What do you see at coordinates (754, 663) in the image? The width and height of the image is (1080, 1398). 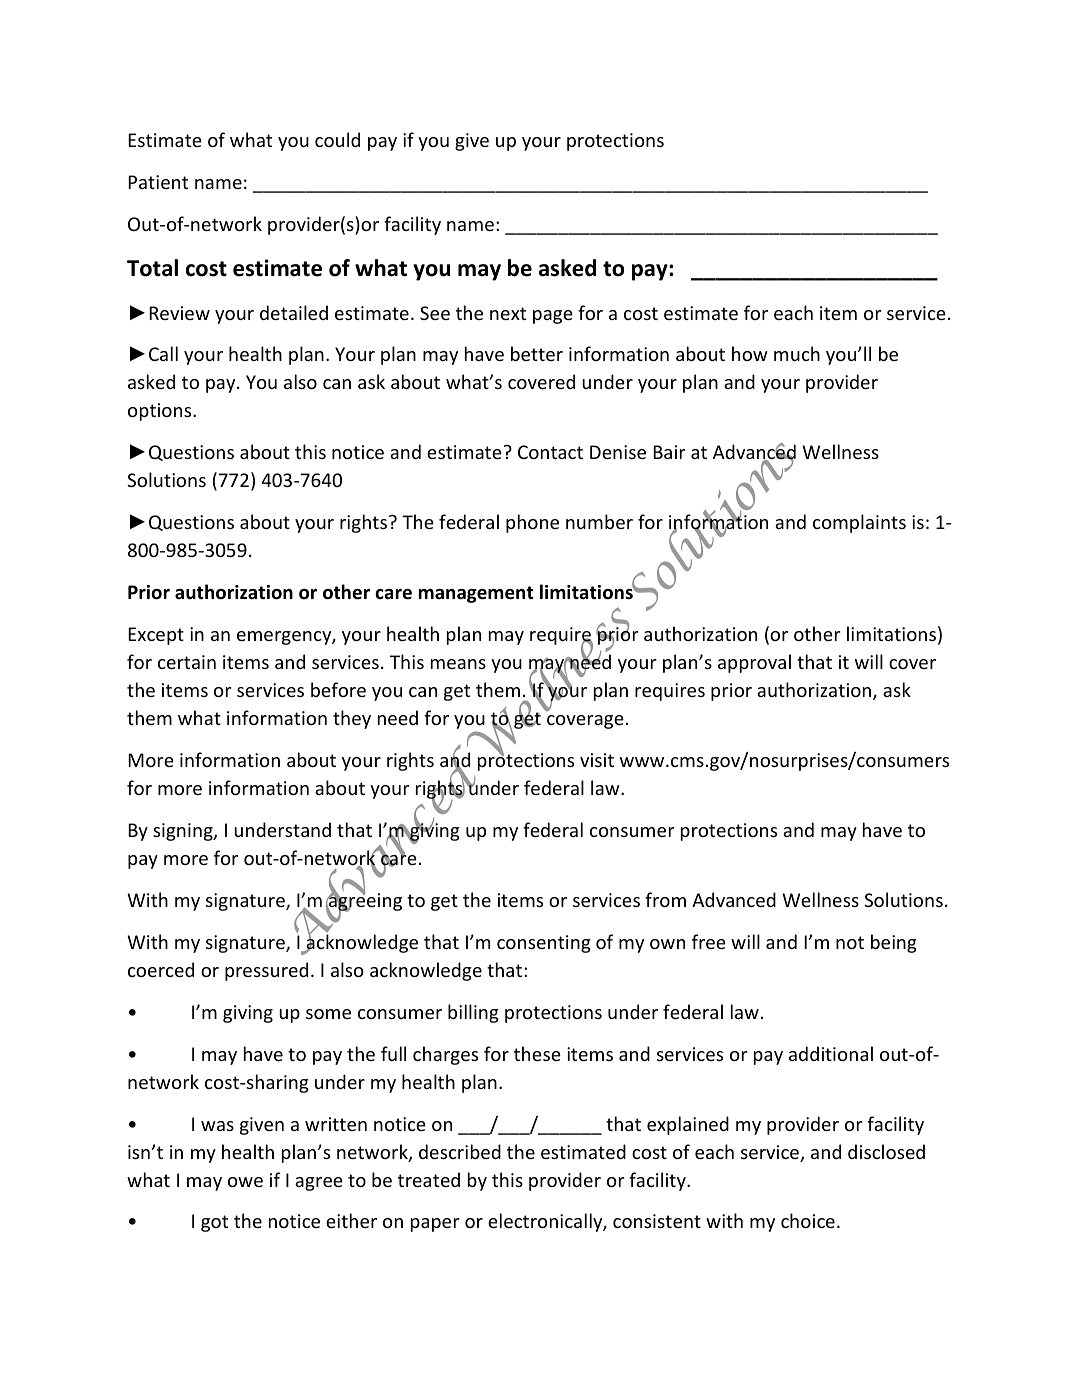 I see `approval` at bounding box center [754, 663].
